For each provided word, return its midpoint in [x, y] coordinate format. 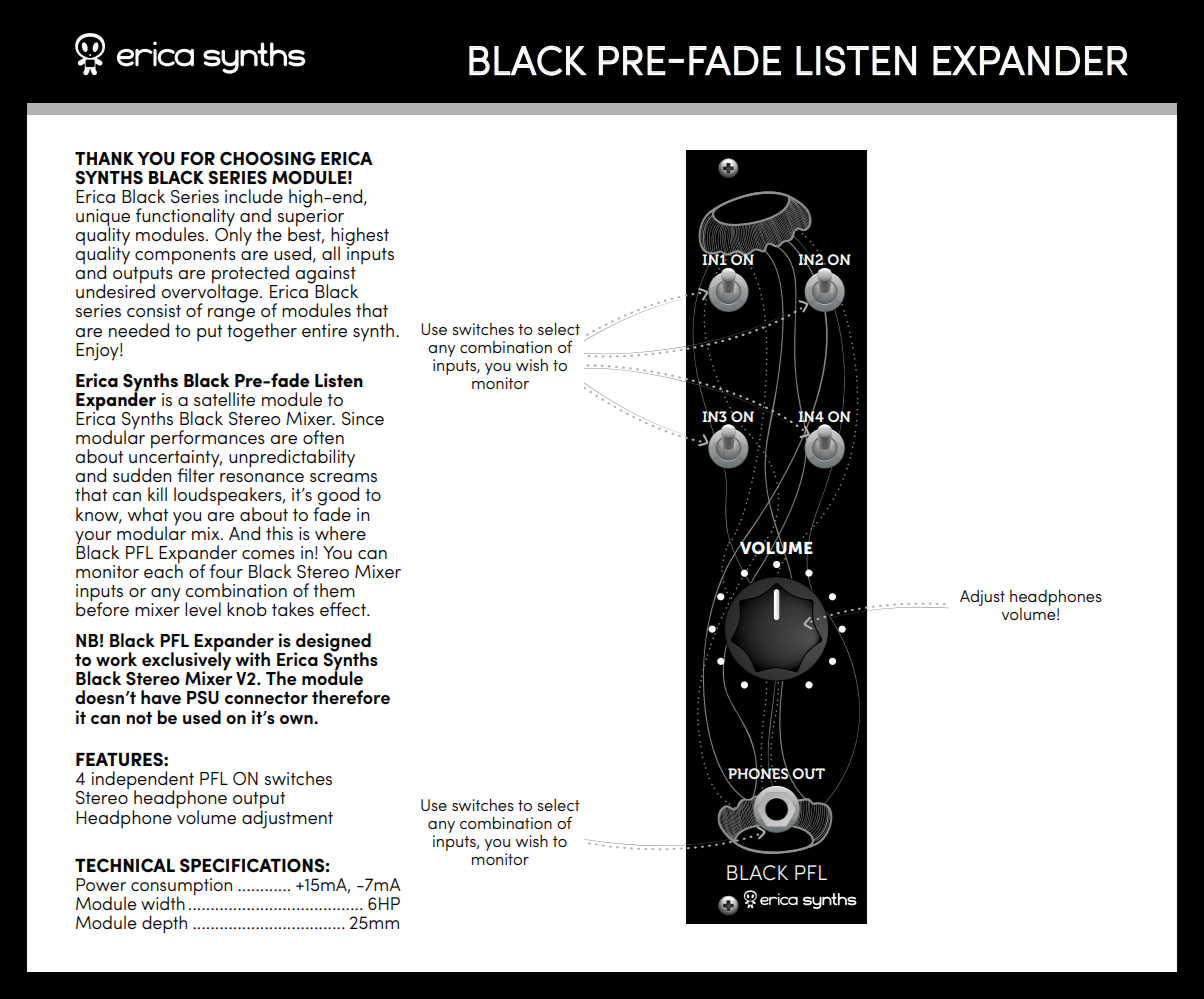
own [297, 719]
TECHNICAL [125, 865]
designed [332, 643]
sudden [142, 475]
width [163, 903]
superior [311, 217]
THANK [104, 158]
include [254, 196]
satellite [224, 399]
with [252, 659]
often [323, 437]
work [116, 659]
